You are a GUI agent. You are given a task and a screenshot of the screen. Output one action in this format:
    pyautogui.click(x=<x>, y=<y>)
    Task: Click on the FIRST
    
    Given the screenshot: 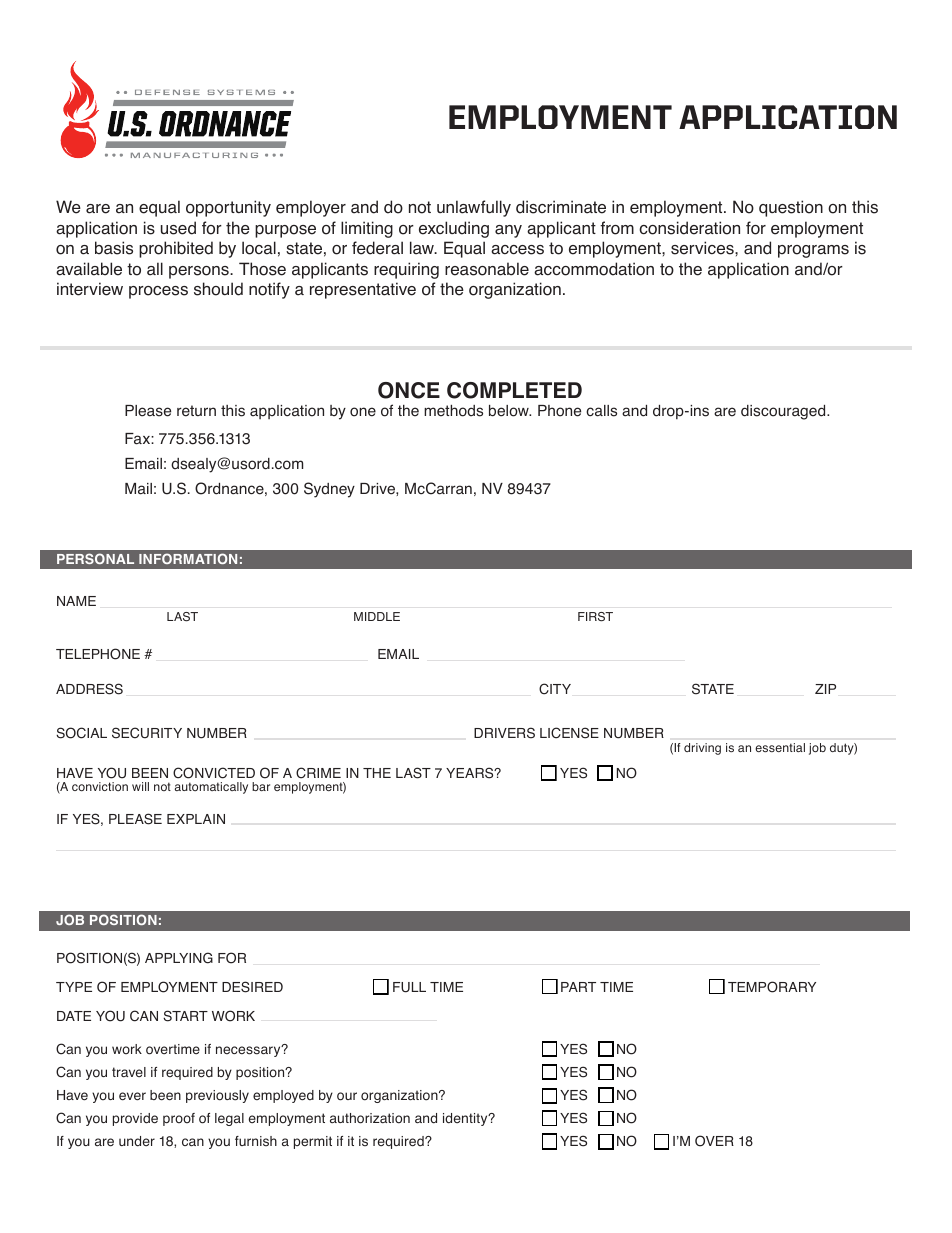 What is the action you would take?
    pyautogui.click(x=595, y=617)
